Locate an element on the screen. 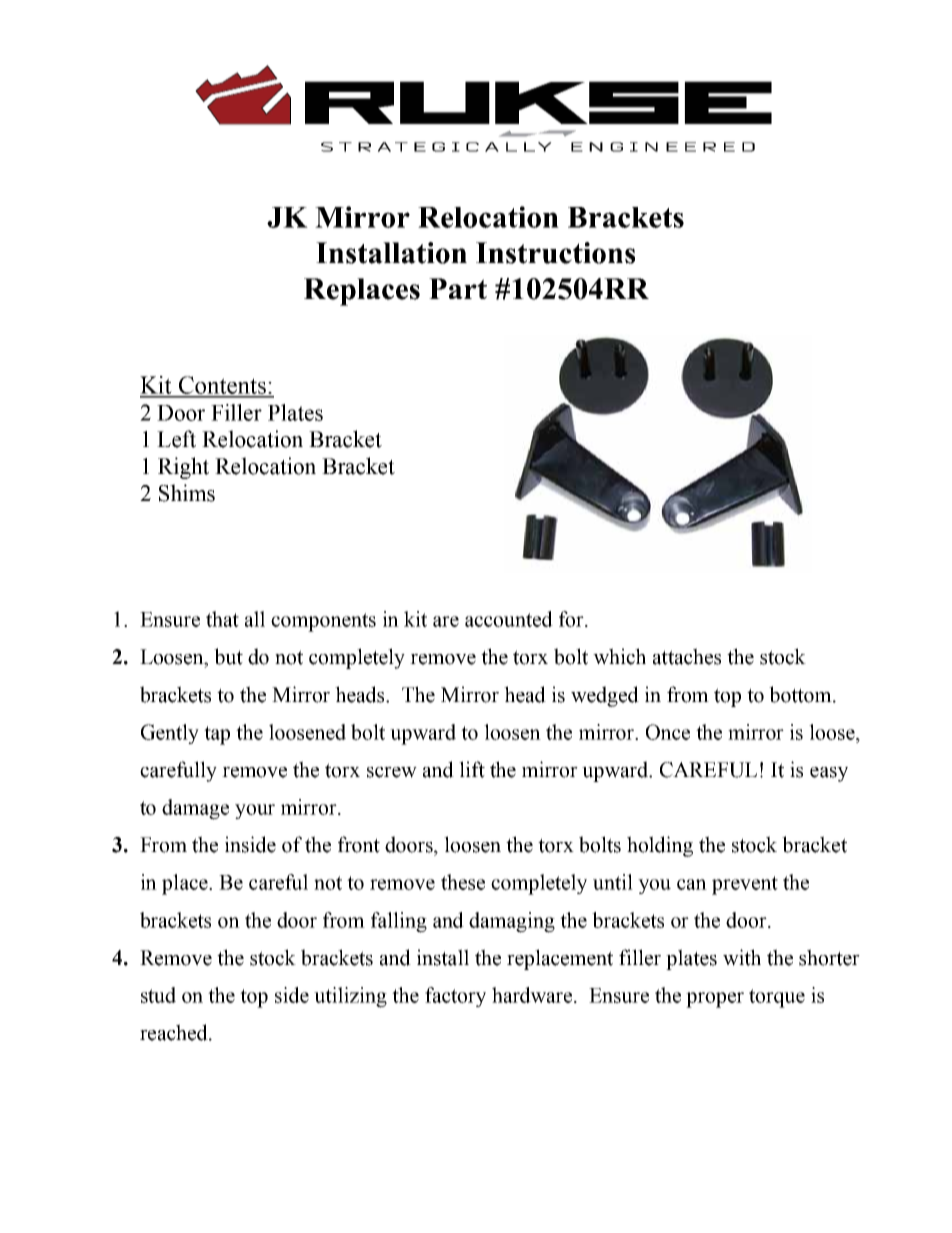 The image size is (952, 1233). Part is located at coordinates (458, 288).
